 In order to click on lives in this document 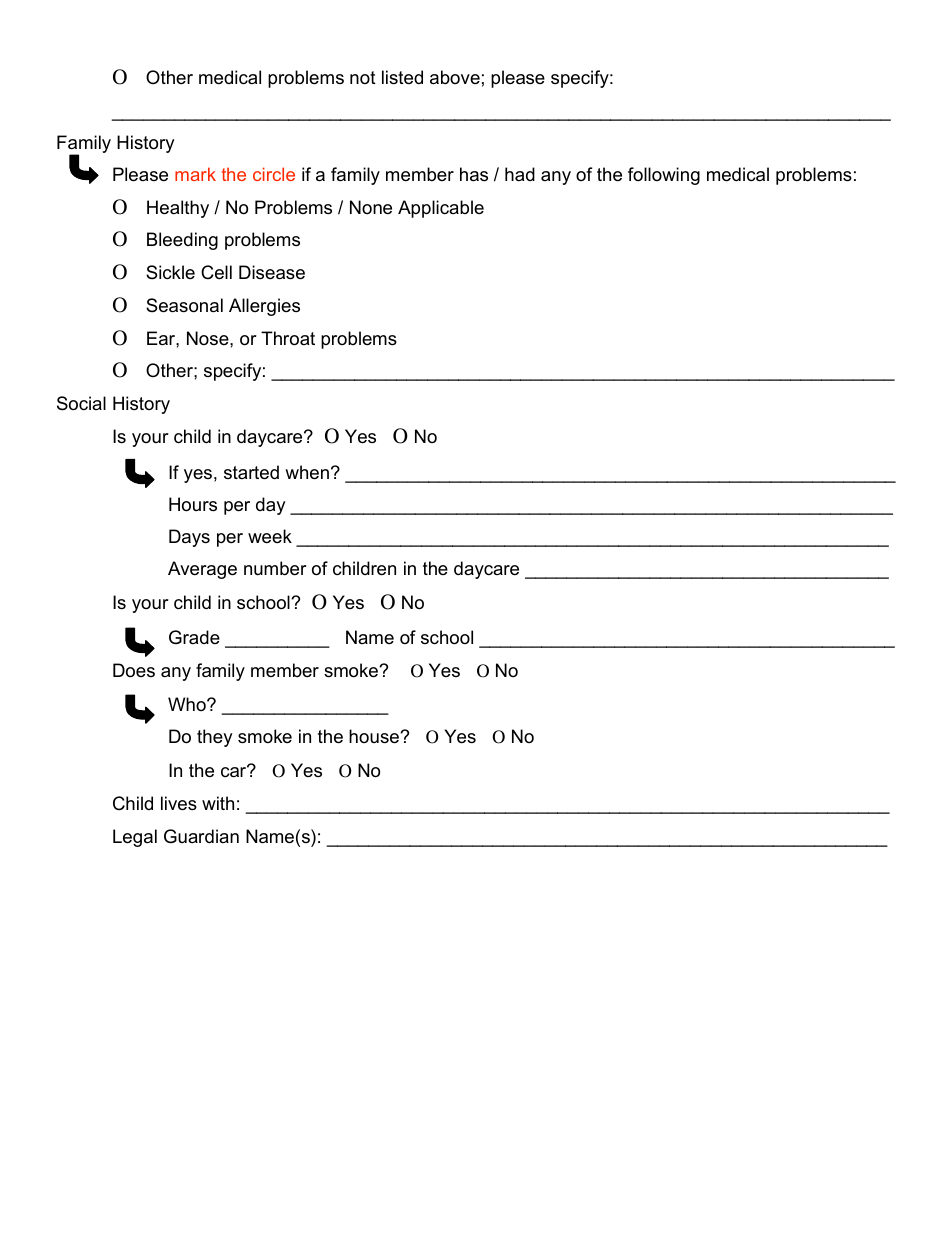, I will do `click(179, 803)`.
